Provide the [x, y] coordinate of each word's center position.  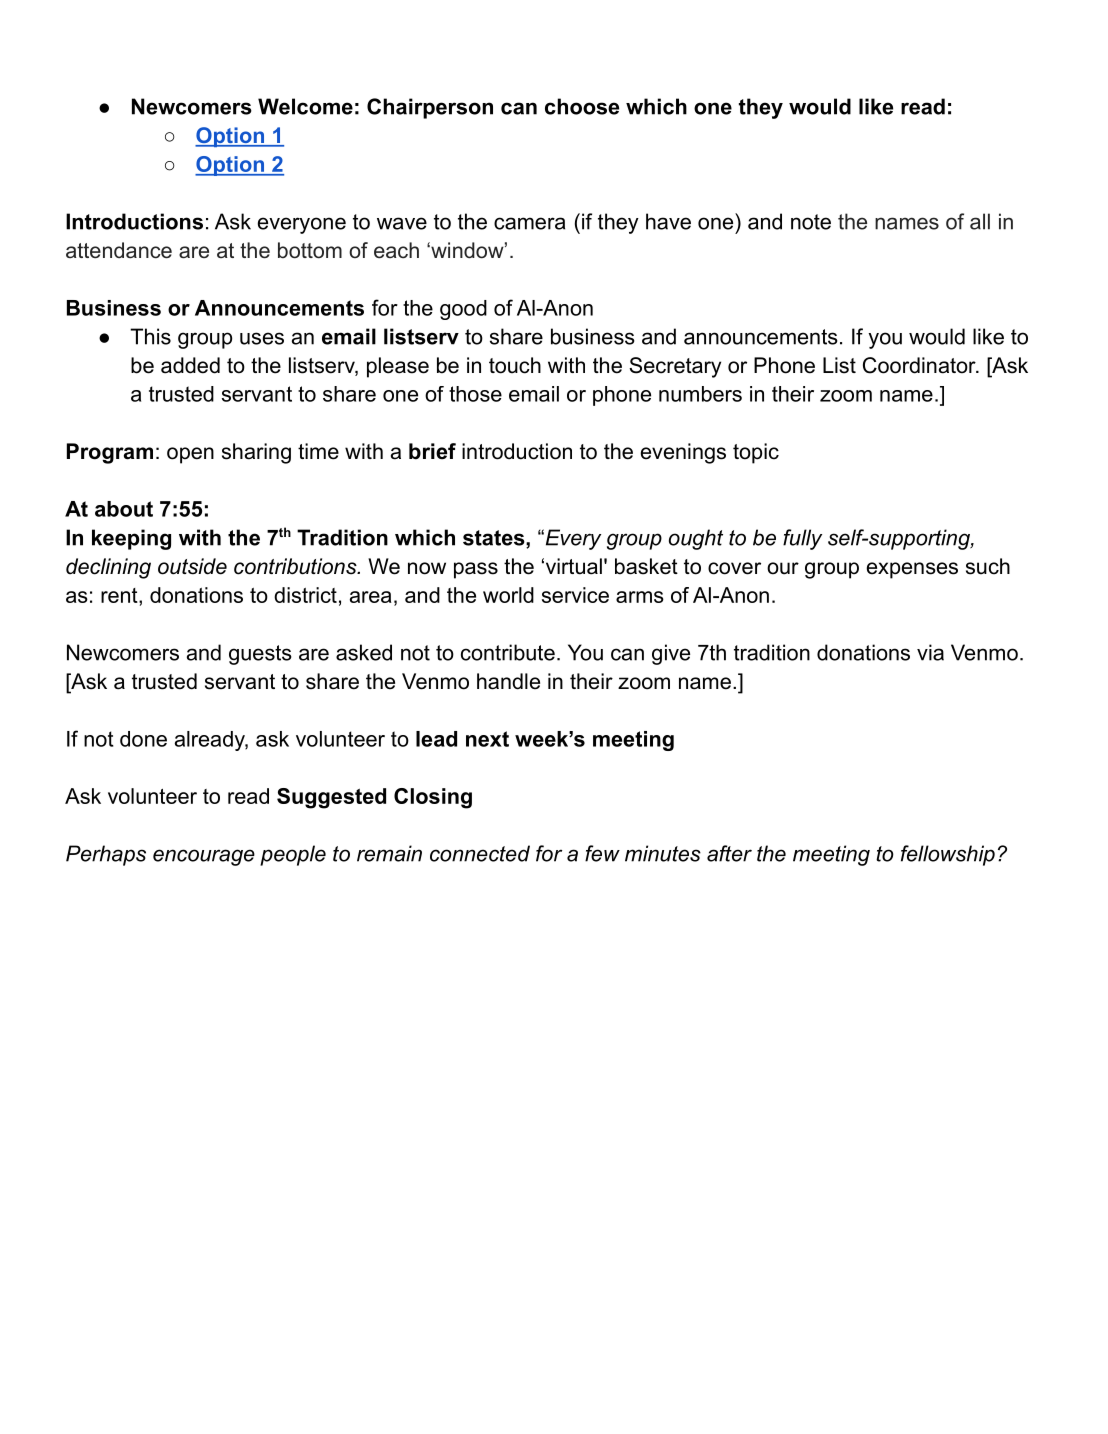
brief [432, 451]
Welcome [305, 106]
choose [582, 106]
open [190, 455]
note [811, 222]
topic [756, 453]
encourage [204, 857]
